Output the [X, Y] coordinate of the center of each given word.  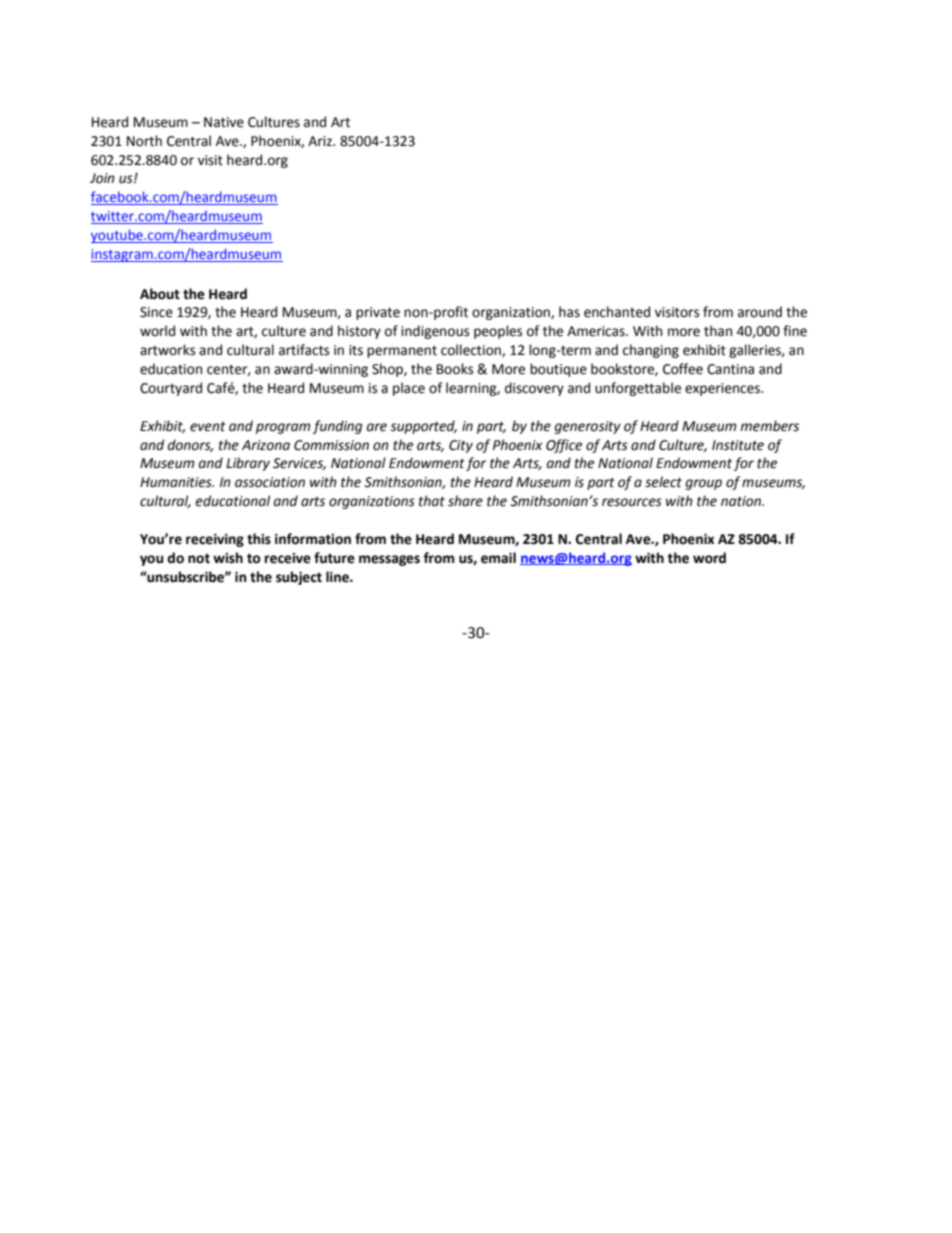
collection [472, 350]
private [378, 313]
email [498, 558]
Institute [738, 445]
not [199, 559]
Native [224, 122]
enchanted [617, 312]
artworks [167, 350]
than [718, 331]
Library [248, 464]
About [160, 294]
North [144, 141]
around [760, 312]
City [461, 446]
